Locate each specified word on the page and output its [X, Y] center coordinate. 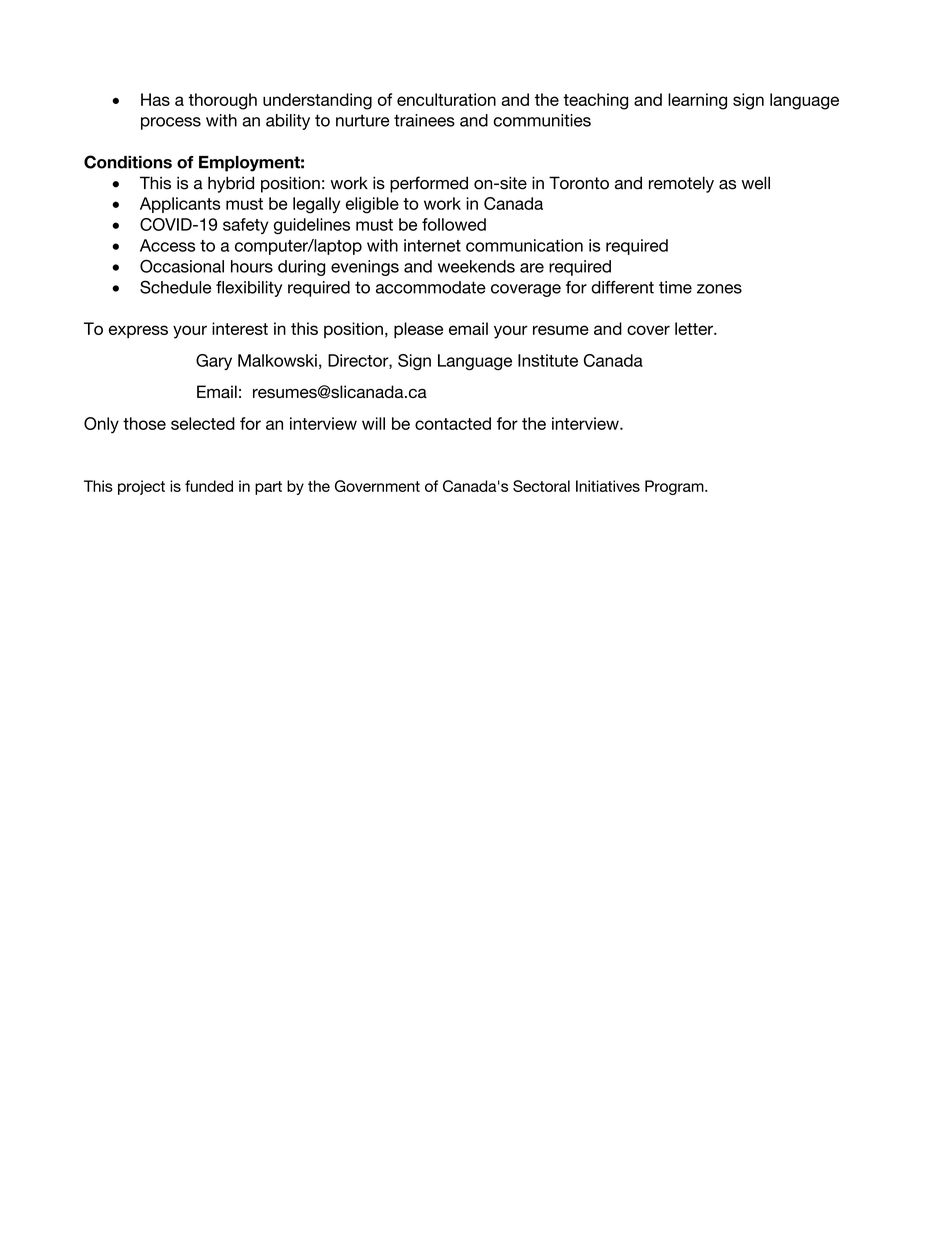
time [675, 287]
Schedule [175, 287]
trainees [424, 120]
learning [697, 101]
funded [209, 486]
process [171, 123]
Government [377, 486]
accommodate [431, 287]
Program [675, 487]
